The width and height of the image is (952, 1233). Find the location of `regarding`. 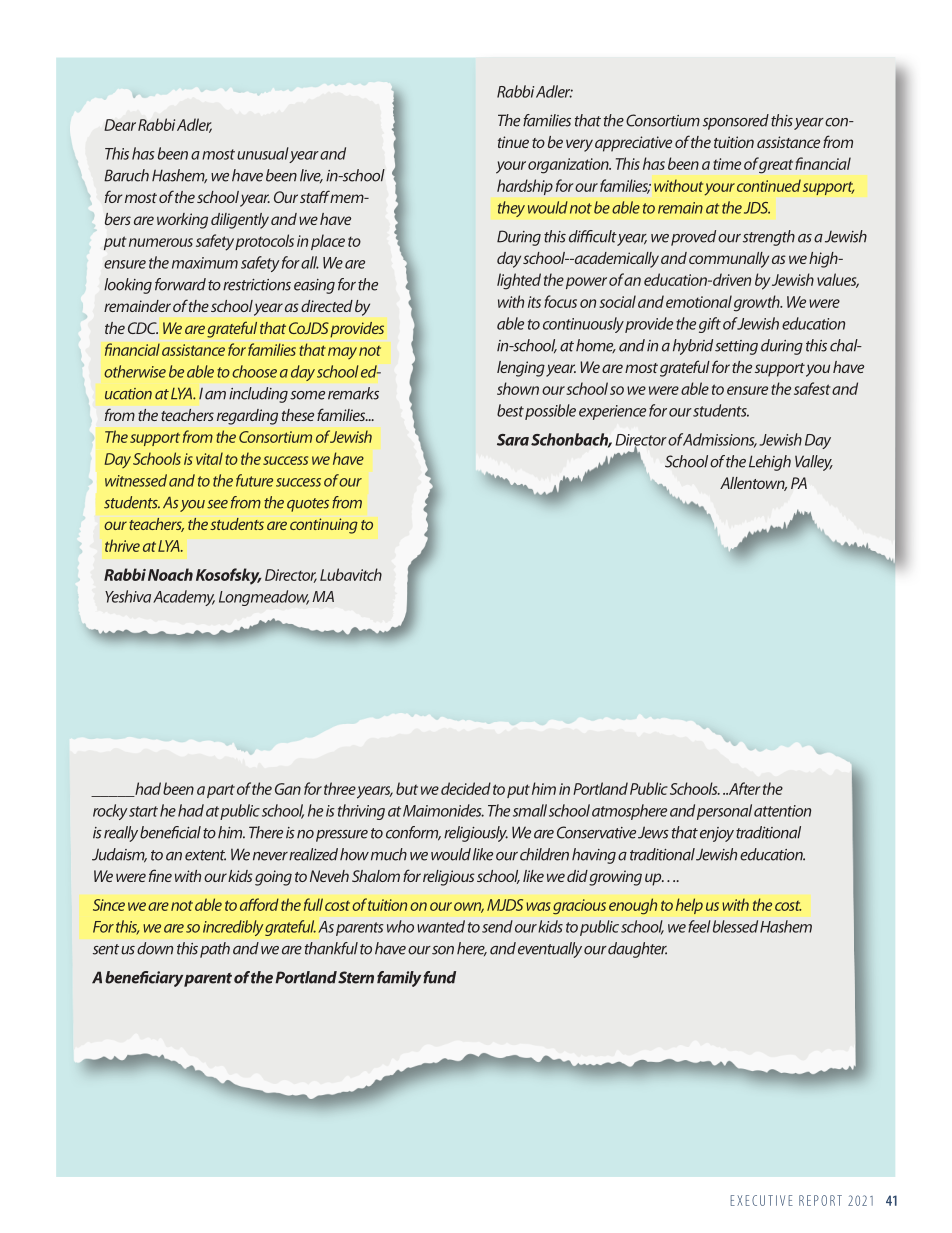

regarding is located at coordinates (247, 417).
